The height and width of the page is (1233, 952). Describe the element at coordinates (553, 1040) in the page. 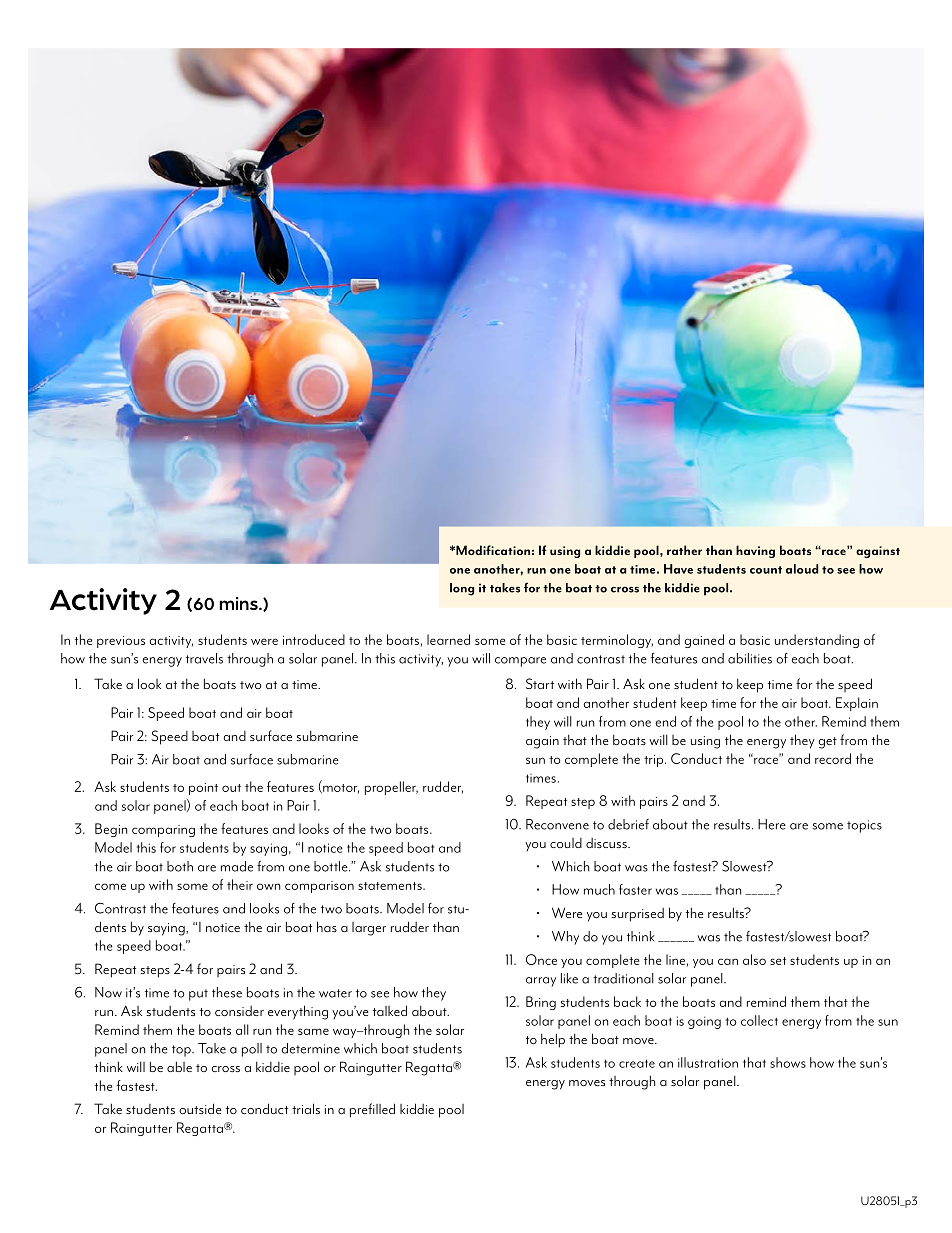

I see `help` at that location.
